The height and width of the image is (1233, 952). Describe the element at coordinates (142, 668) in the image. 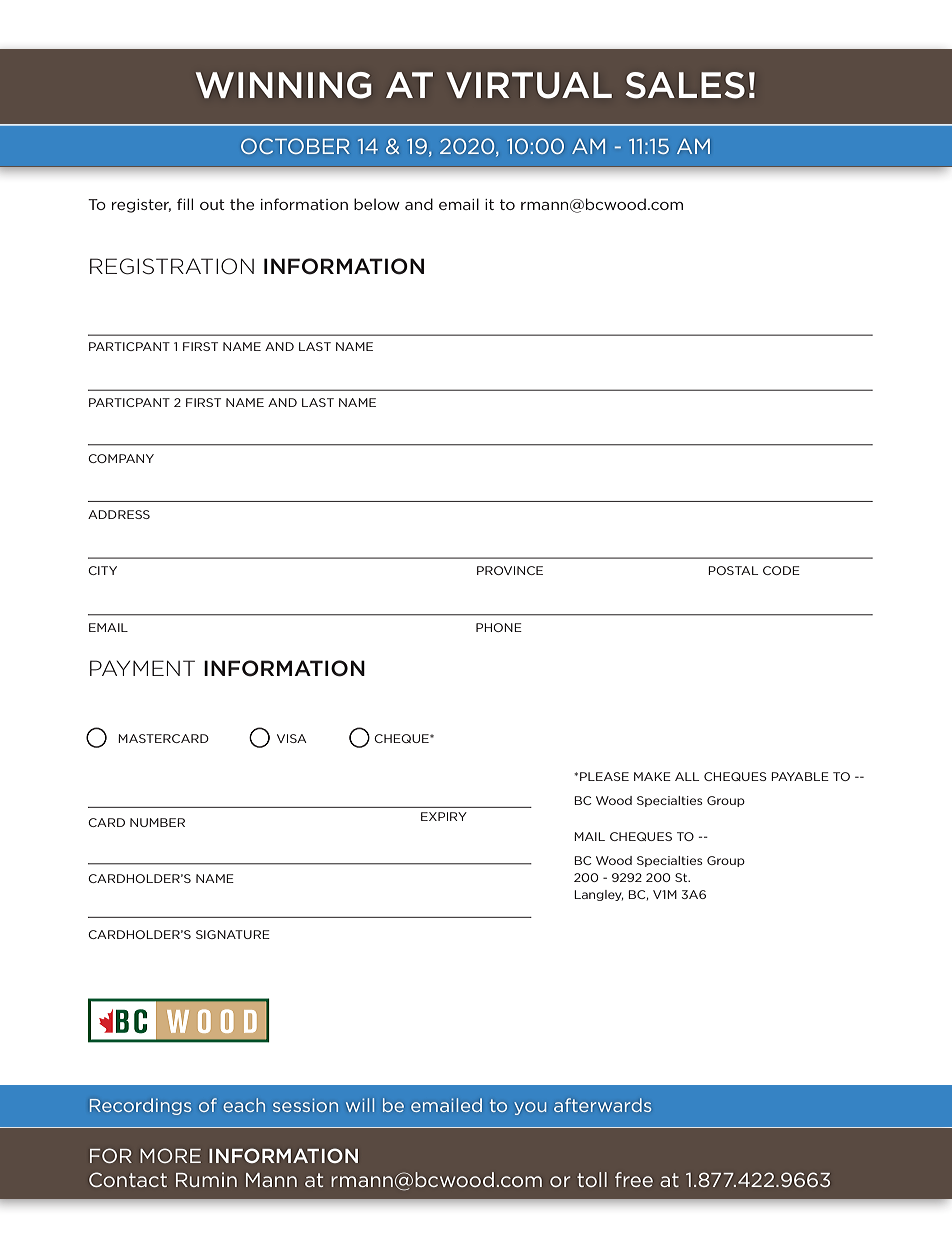

I see `PAYMENT` at that location.
